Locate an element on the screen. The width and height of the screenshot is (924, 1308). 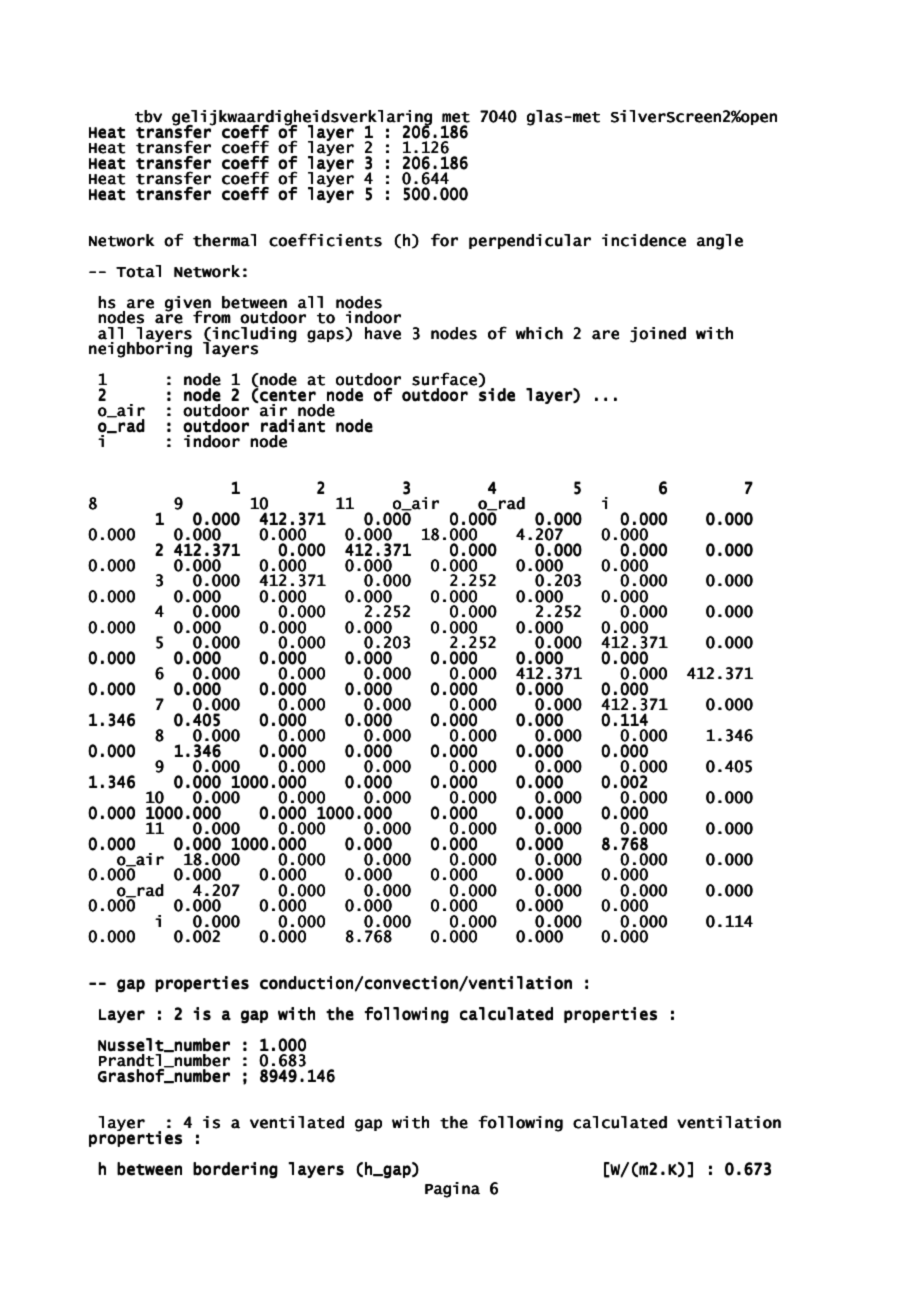
bordering is located at coordinates (235, 1170).
